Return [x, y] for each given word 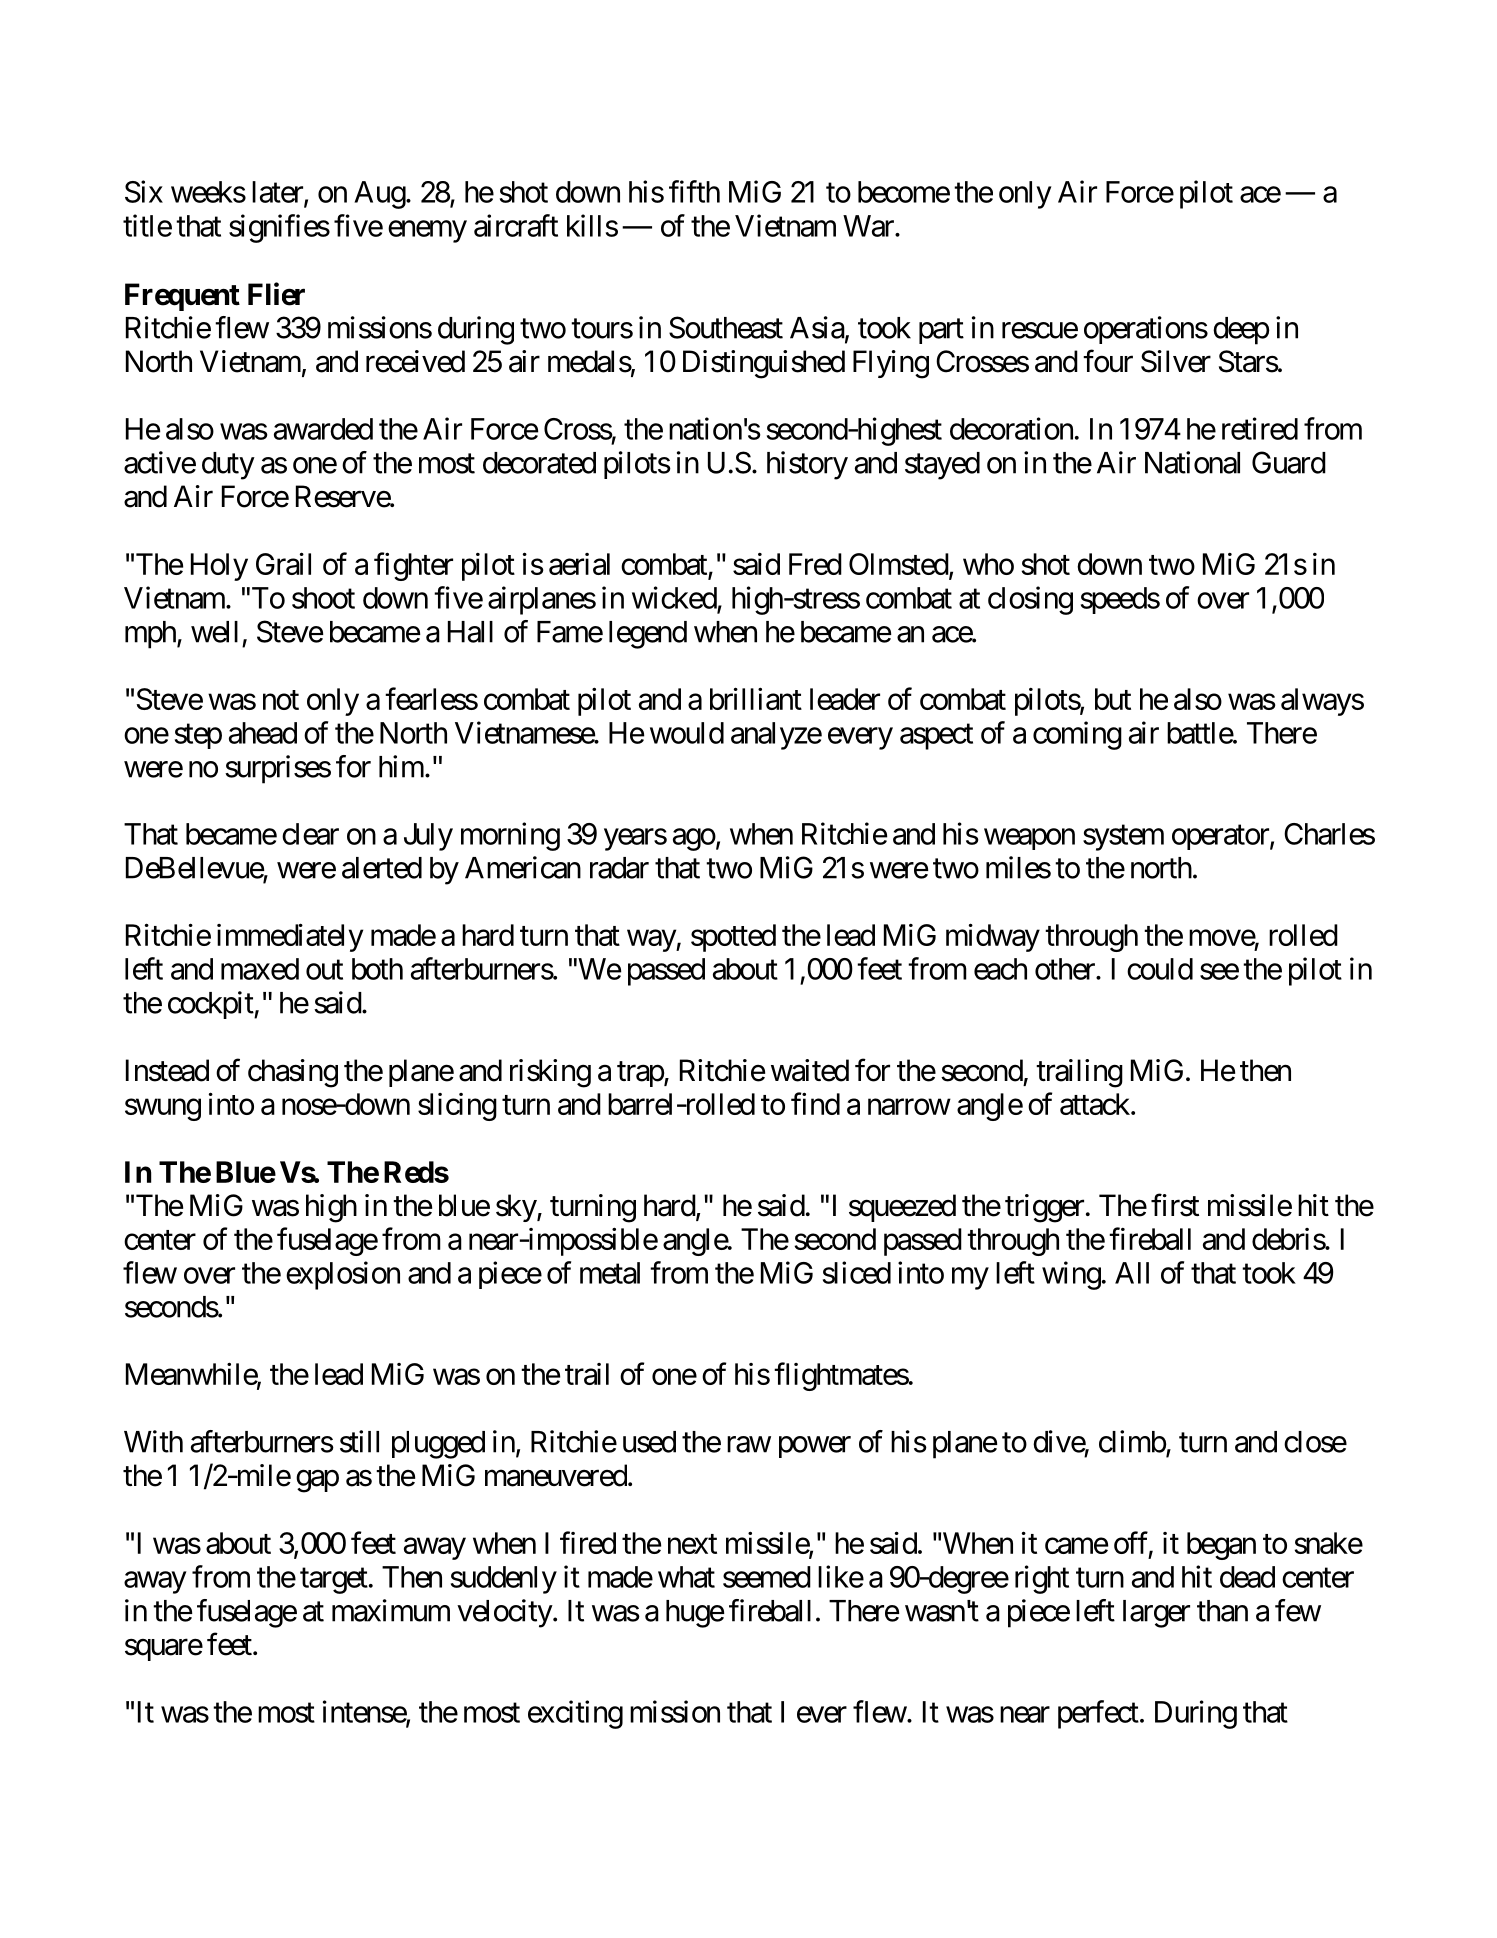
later [278, 193]
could [1160, 969]
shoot [323, 598]
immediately [290, 937]
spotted [733, 938]
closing [1030, 600]
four [1108, 361]
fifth [694, 191]
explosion [343, 1275]
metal [610, 1273]
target [334, 1581]
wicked [674, 597]
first [1175, 1205]
